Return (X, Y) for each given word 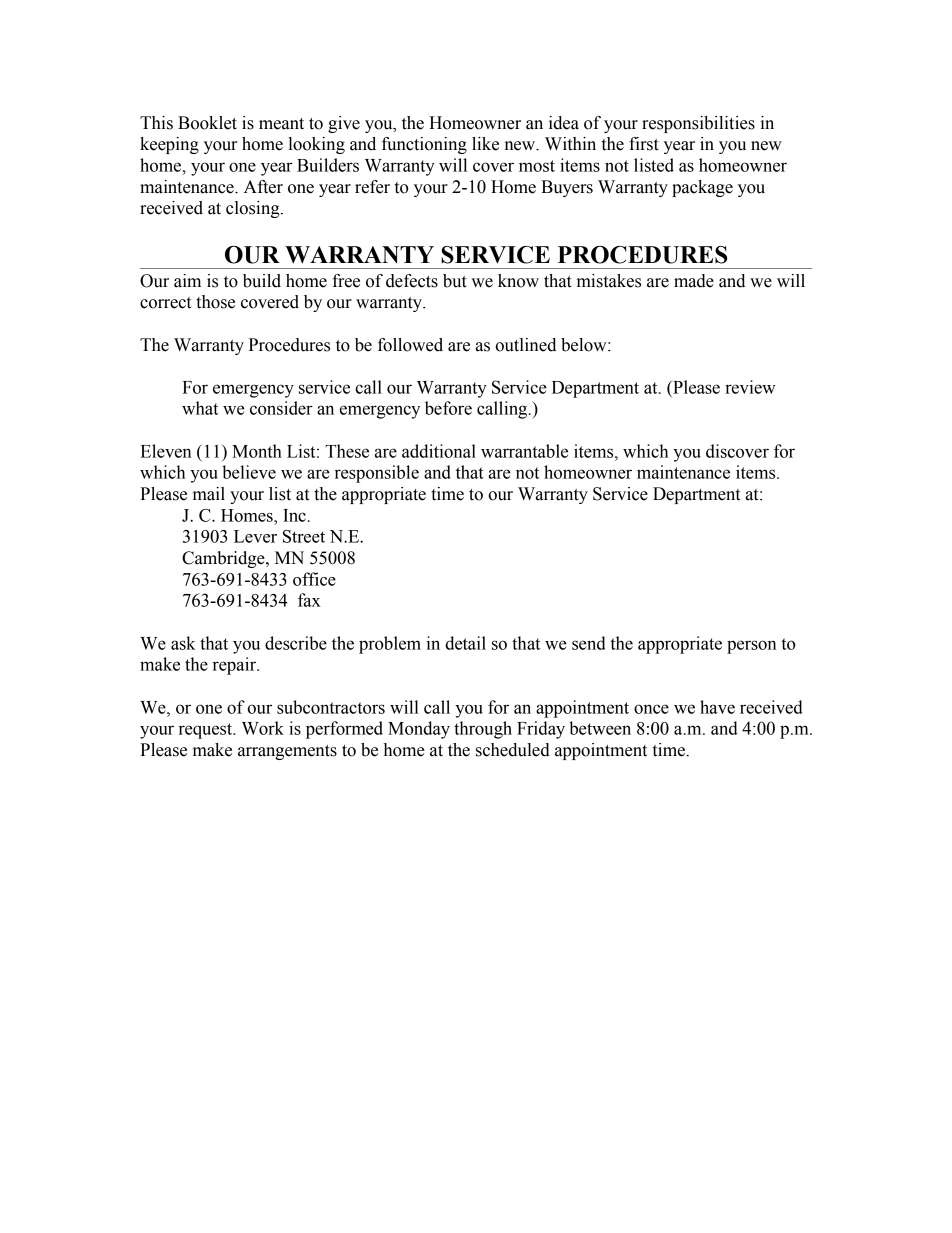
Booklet (207, 123)
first (644, 144)
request (207, 731)
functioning (424, 145)
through (483, 730)
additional (439, 451)
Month (257, 451)
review (750, 387)
